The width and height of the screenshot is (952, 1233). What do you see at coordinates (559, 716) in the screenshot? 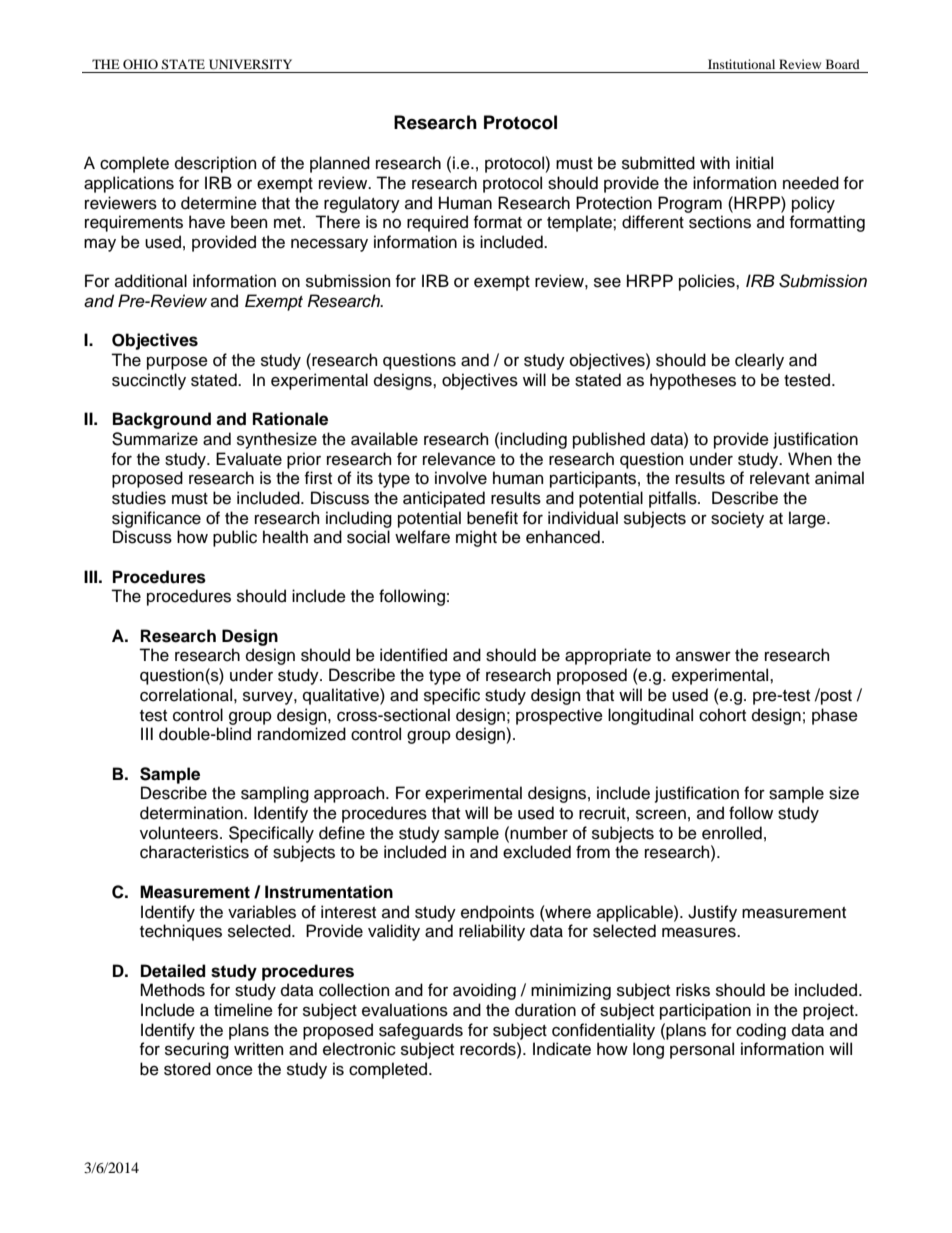
I see `prospective` at bounding box center [559, 716].
